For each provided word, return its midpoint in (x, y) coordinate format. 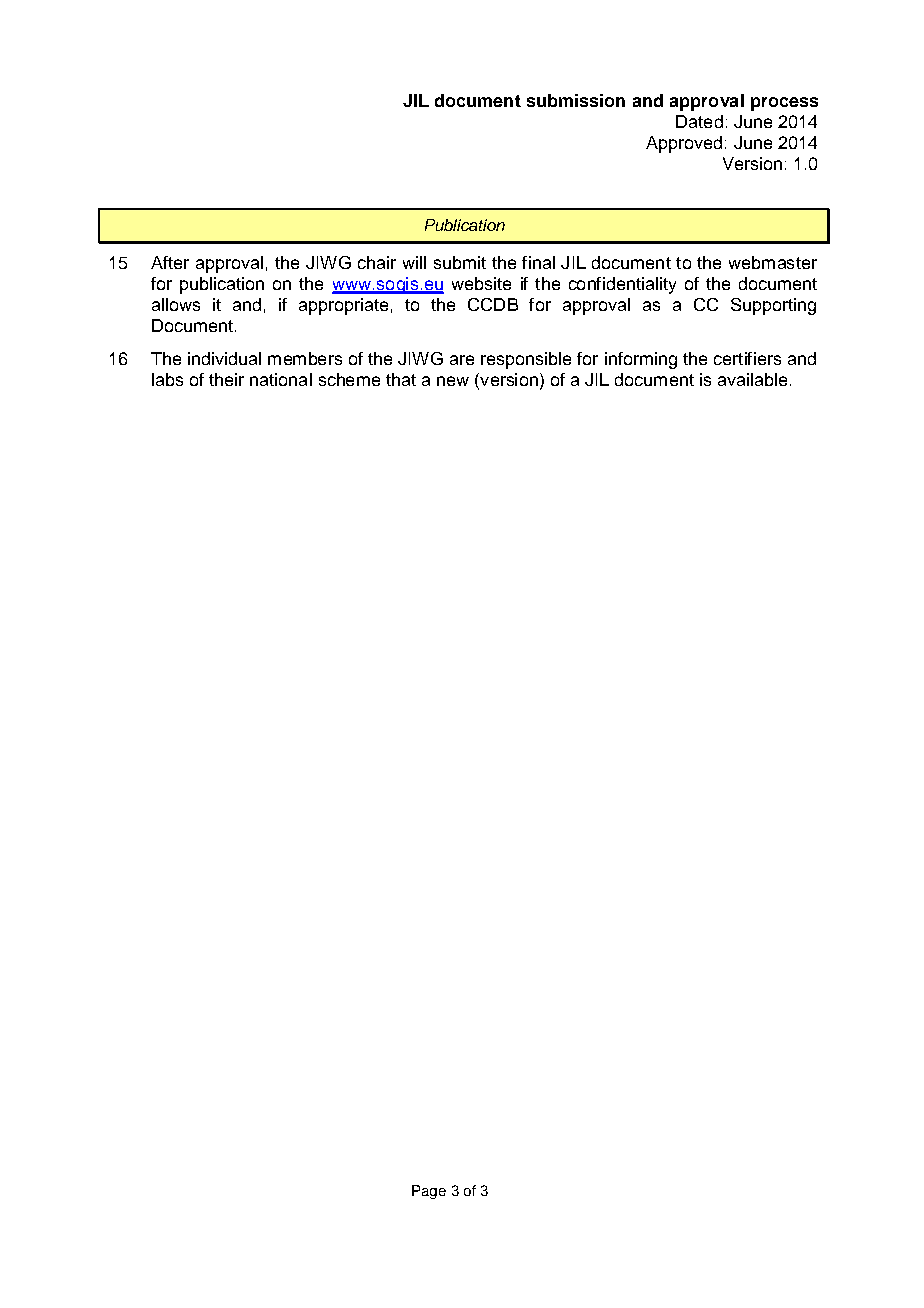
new (453, 381)
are (462, 360)
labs (167, 379)
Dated (699, 121)
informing (641, 360)
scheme (349, 379)
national (281, 379)
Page (429, 1192)
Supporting (773, 306)
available (752, 379)
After (170, 262)
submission (576, 100)
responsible (526, 360)
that (401, 379)
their (226, 379)
